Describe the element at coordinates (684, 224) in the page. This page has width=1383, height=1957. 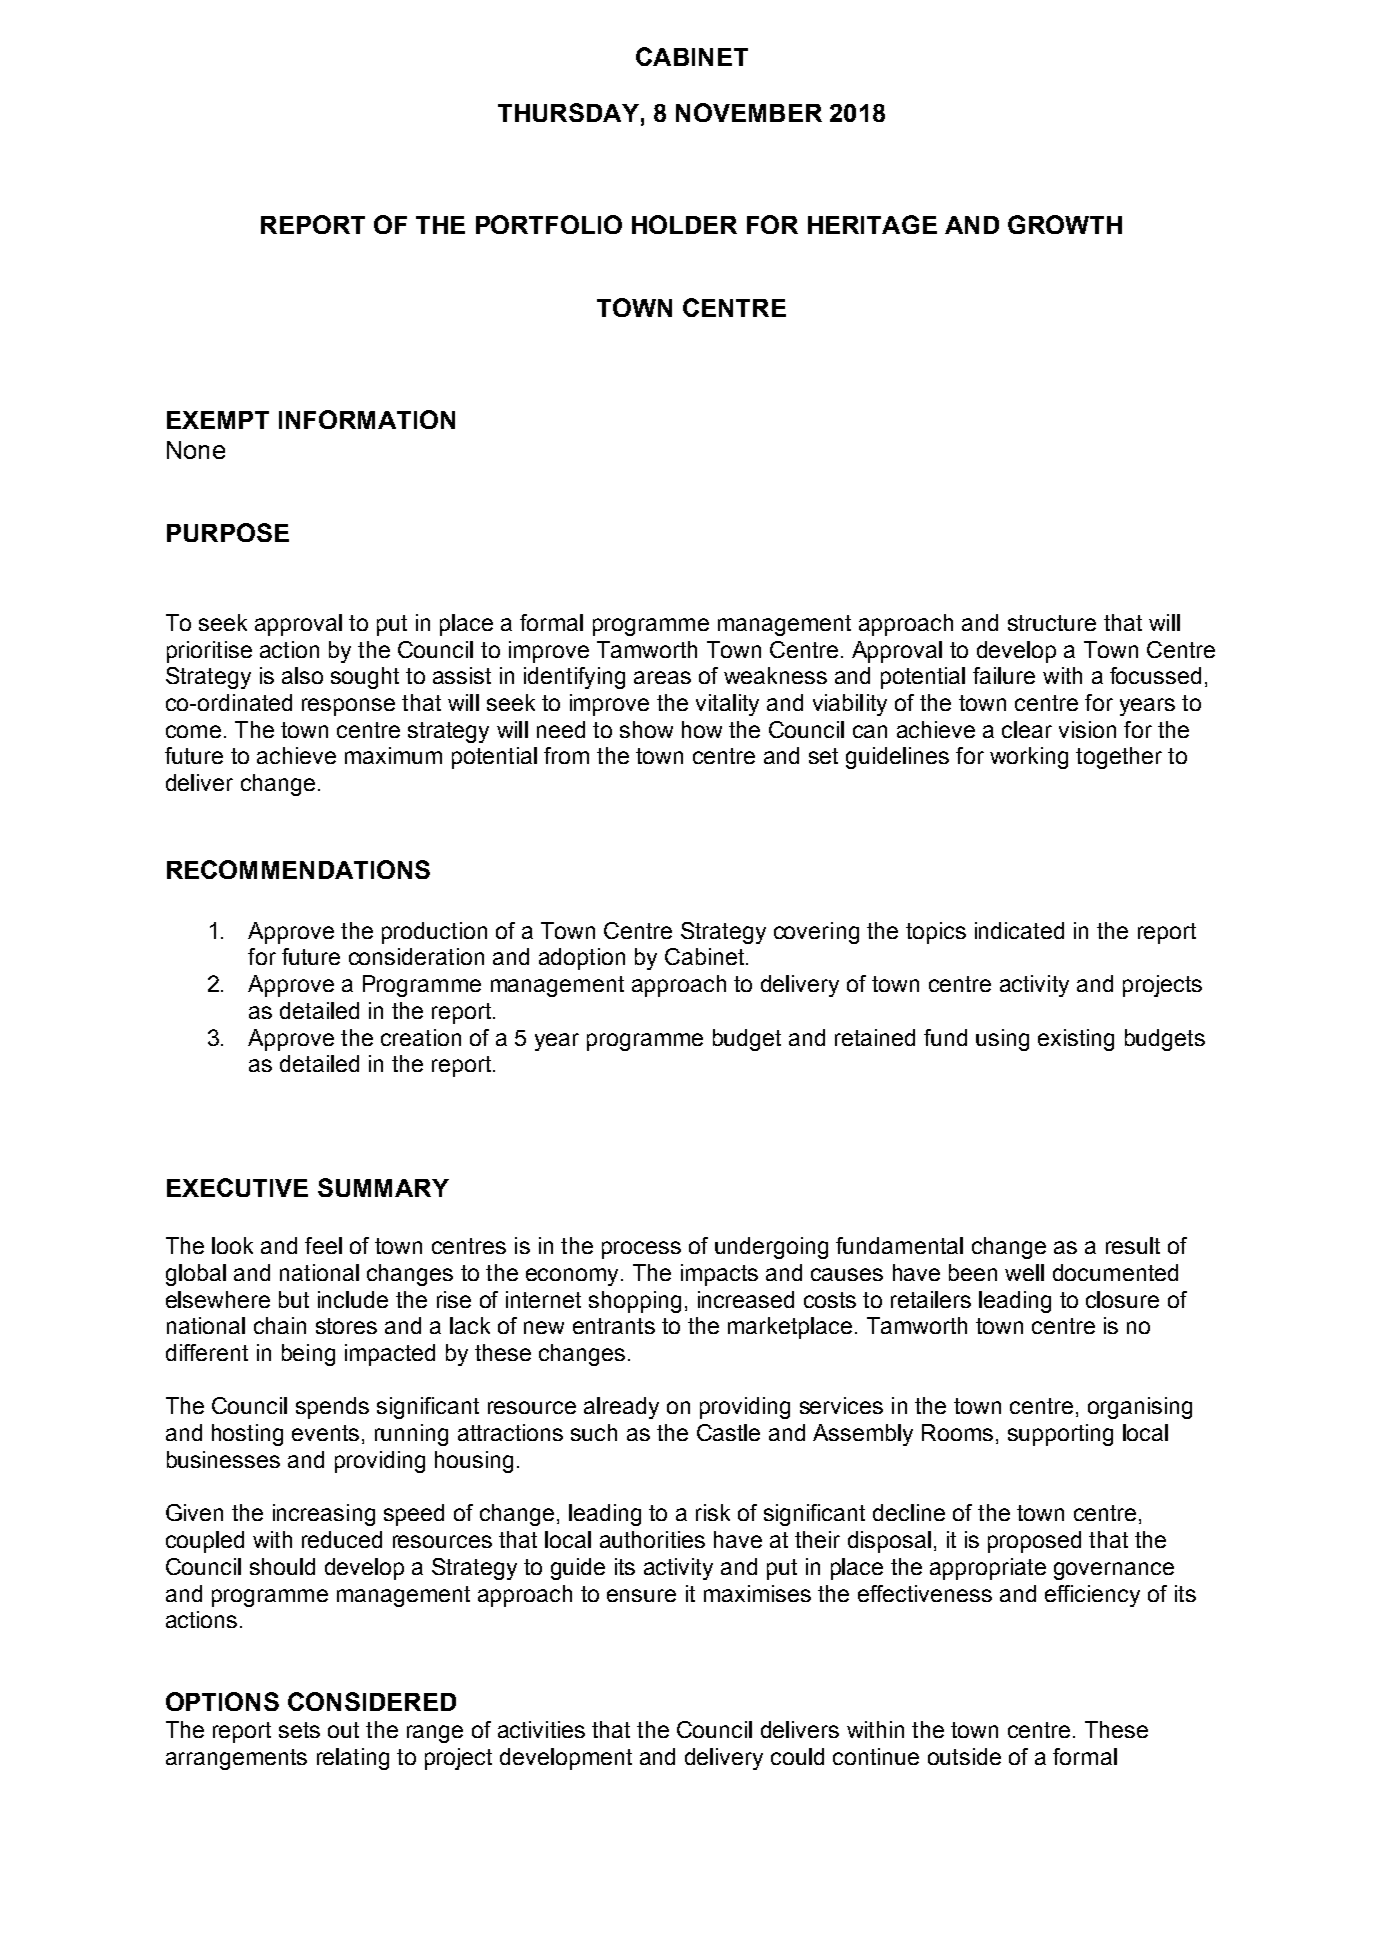
I see `HOLDER` at that location.
